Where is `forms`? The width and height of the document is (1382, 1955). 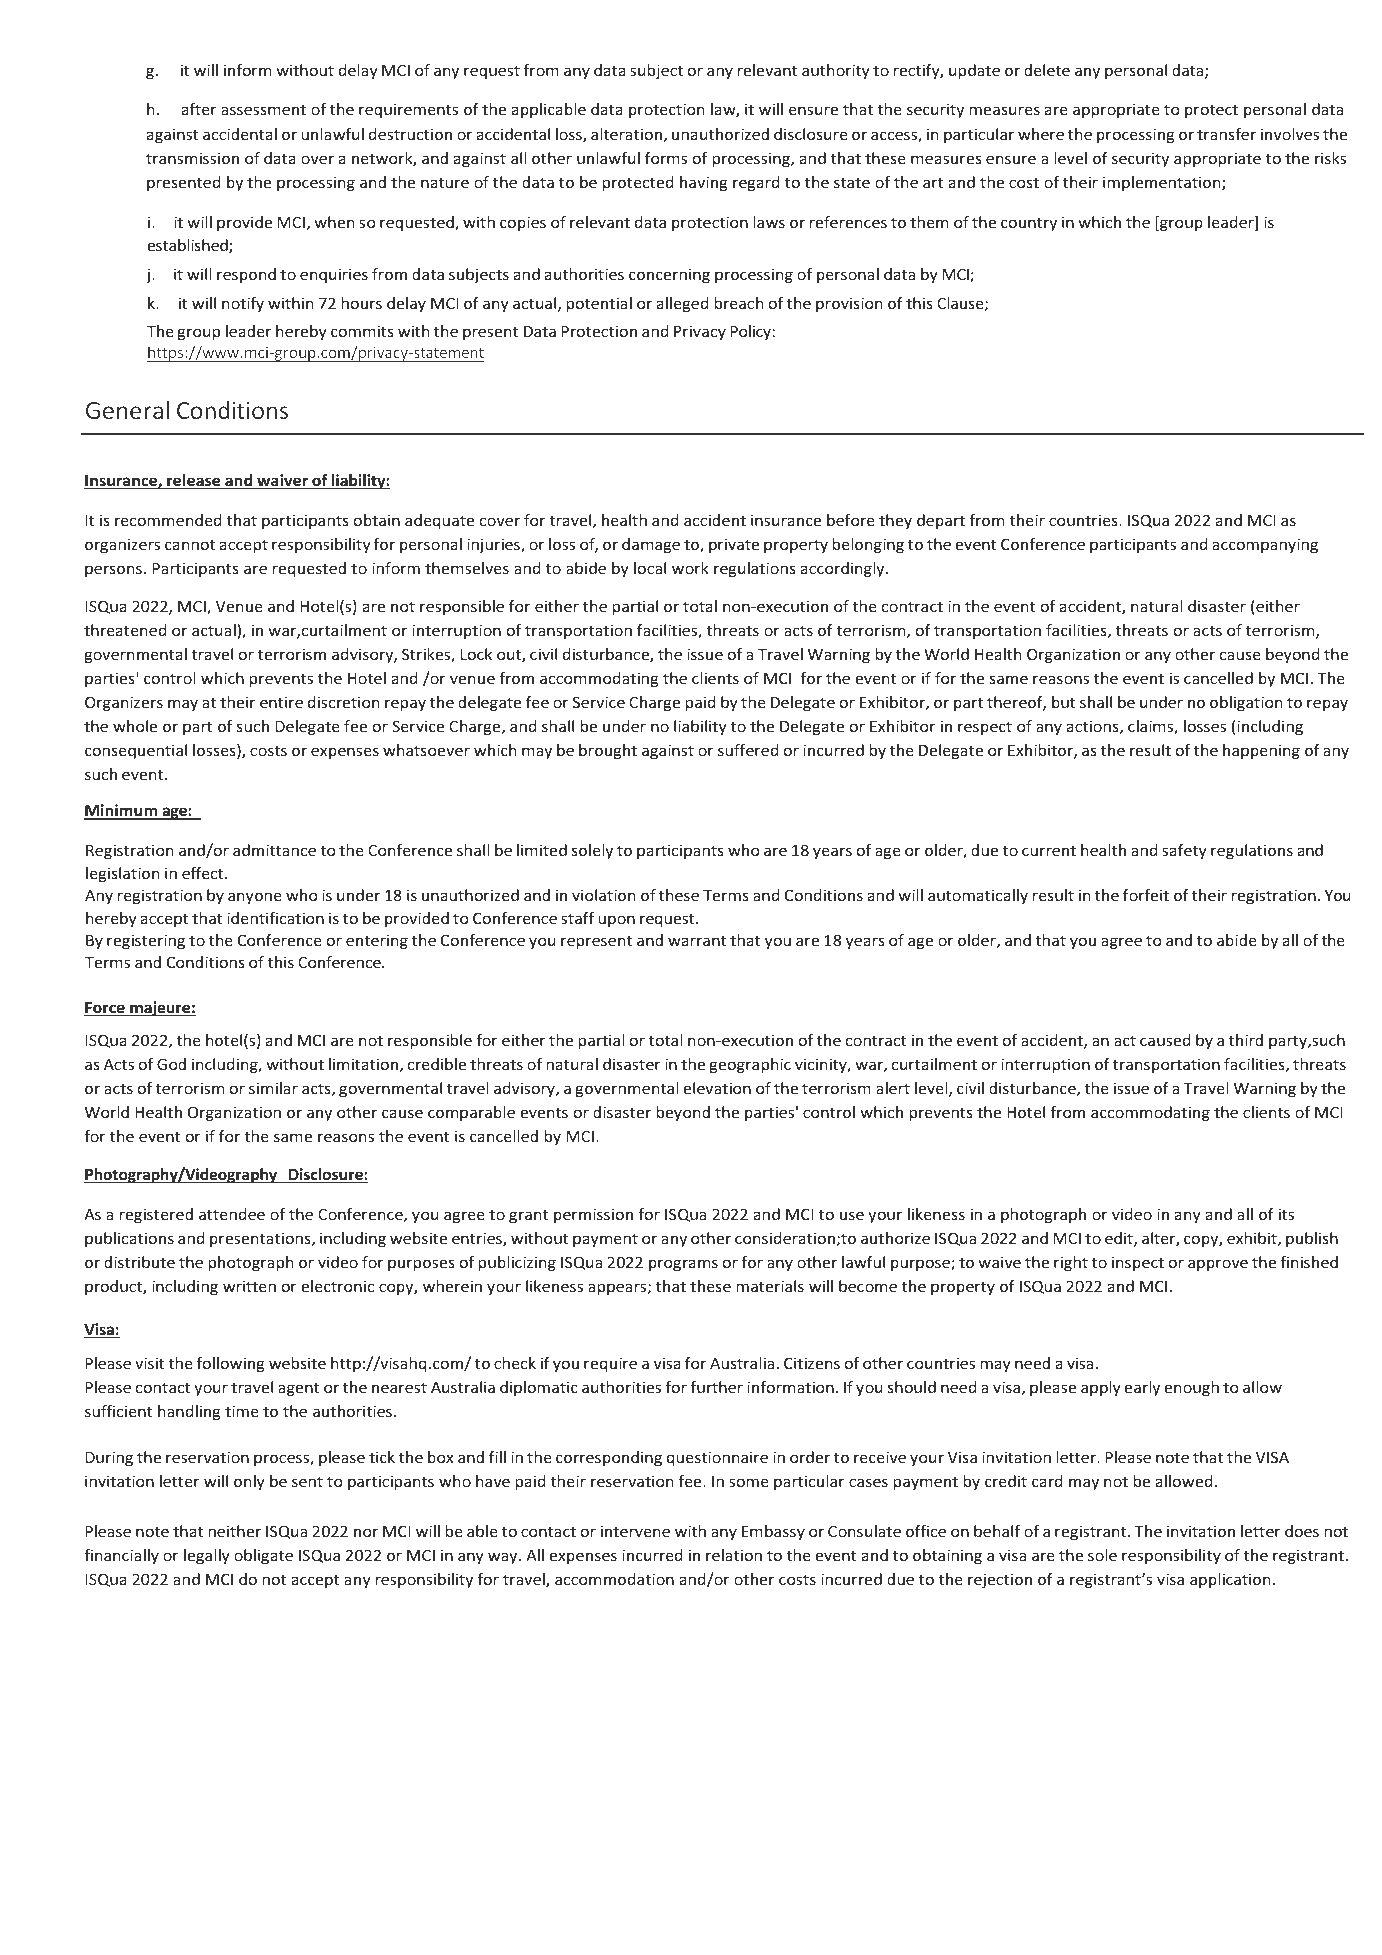 forms is located at coordinates (666, 158).
